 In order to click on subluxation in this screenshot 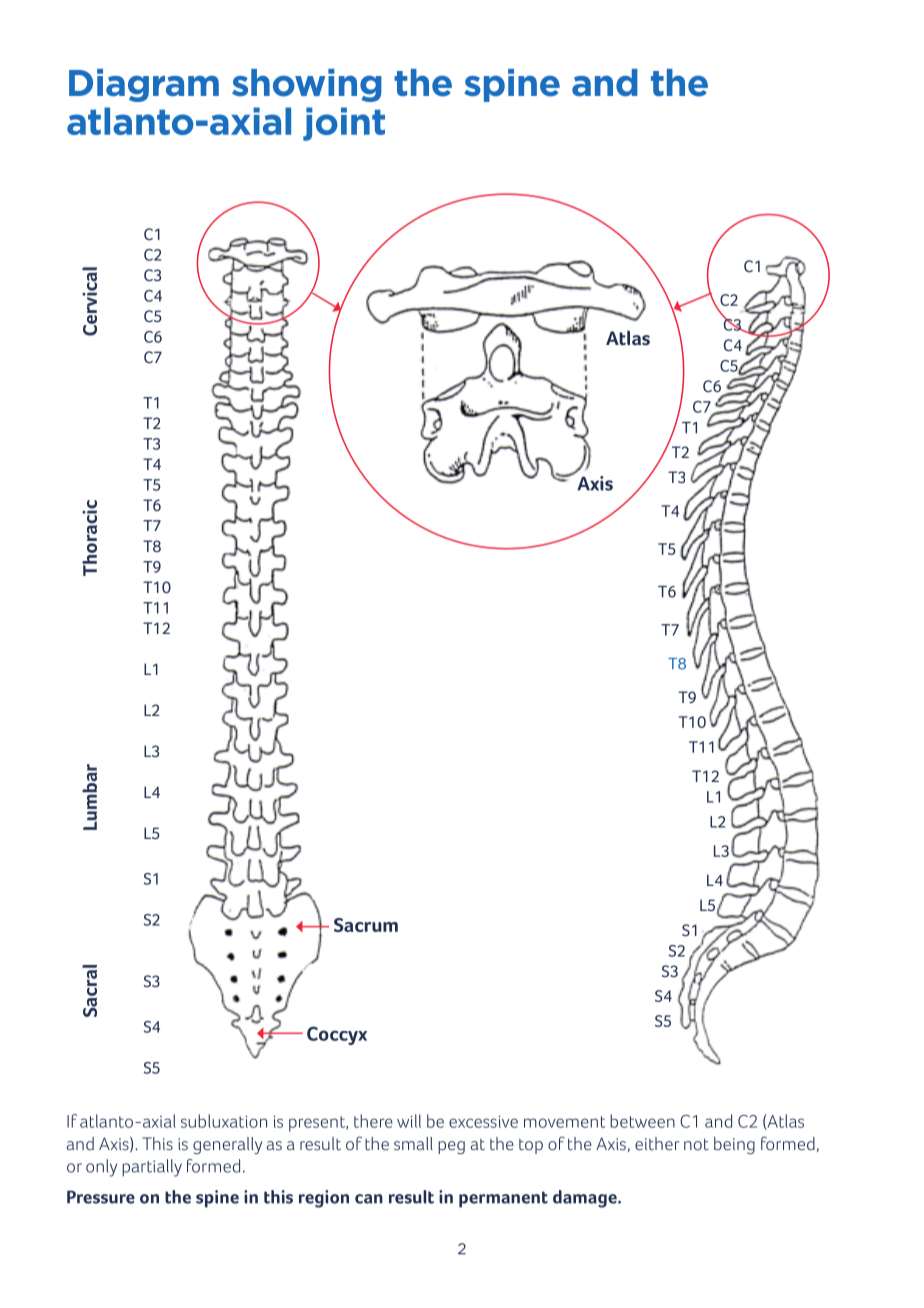, I will do `click(224, 1121)`.
